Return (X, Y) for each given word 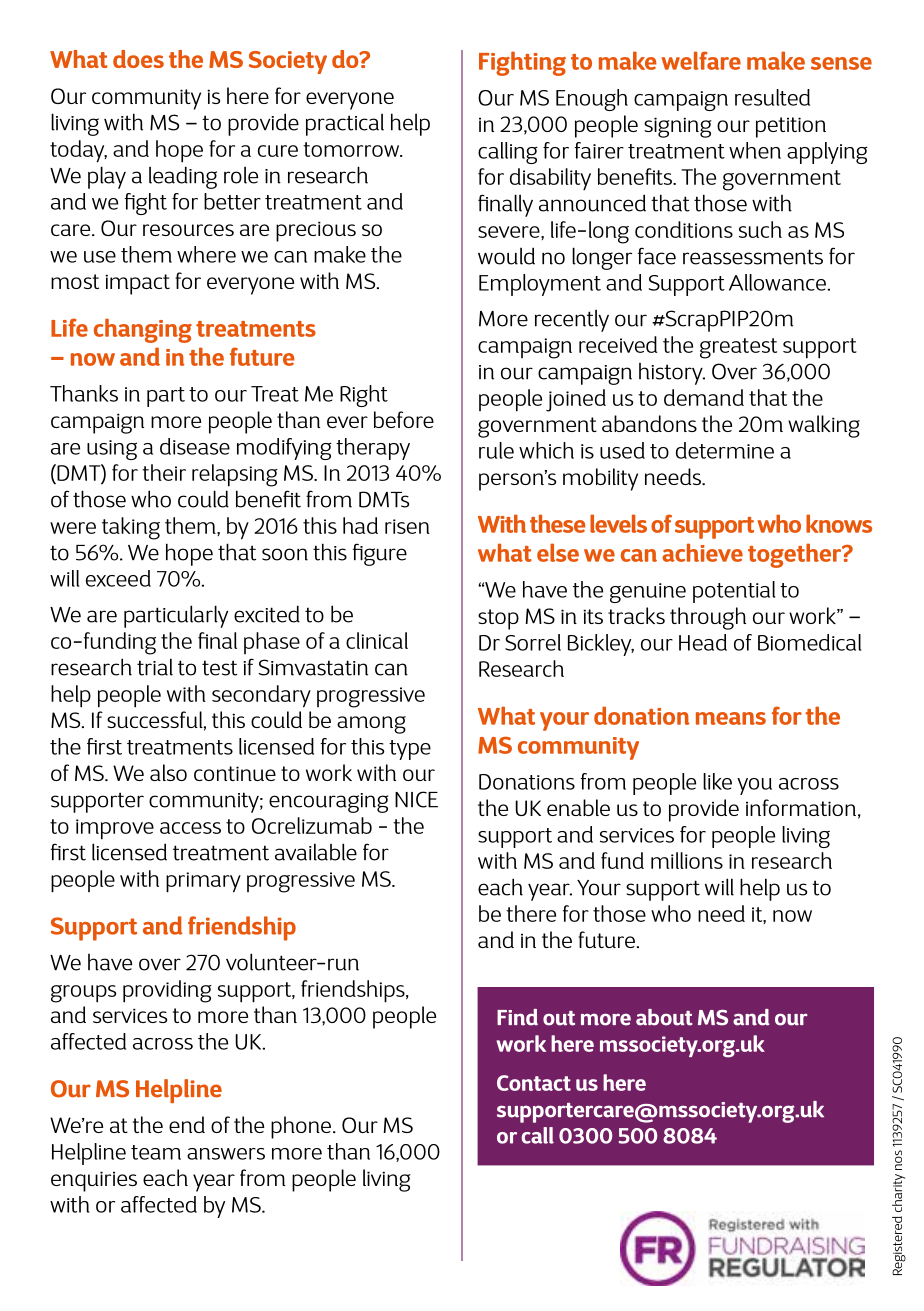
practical (345, 125)
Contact (534, 1083)
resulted (772, 97)
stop (498, 619)
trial (155, 667)
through (708, 618)
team (156, 1152)
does (138, 59)
